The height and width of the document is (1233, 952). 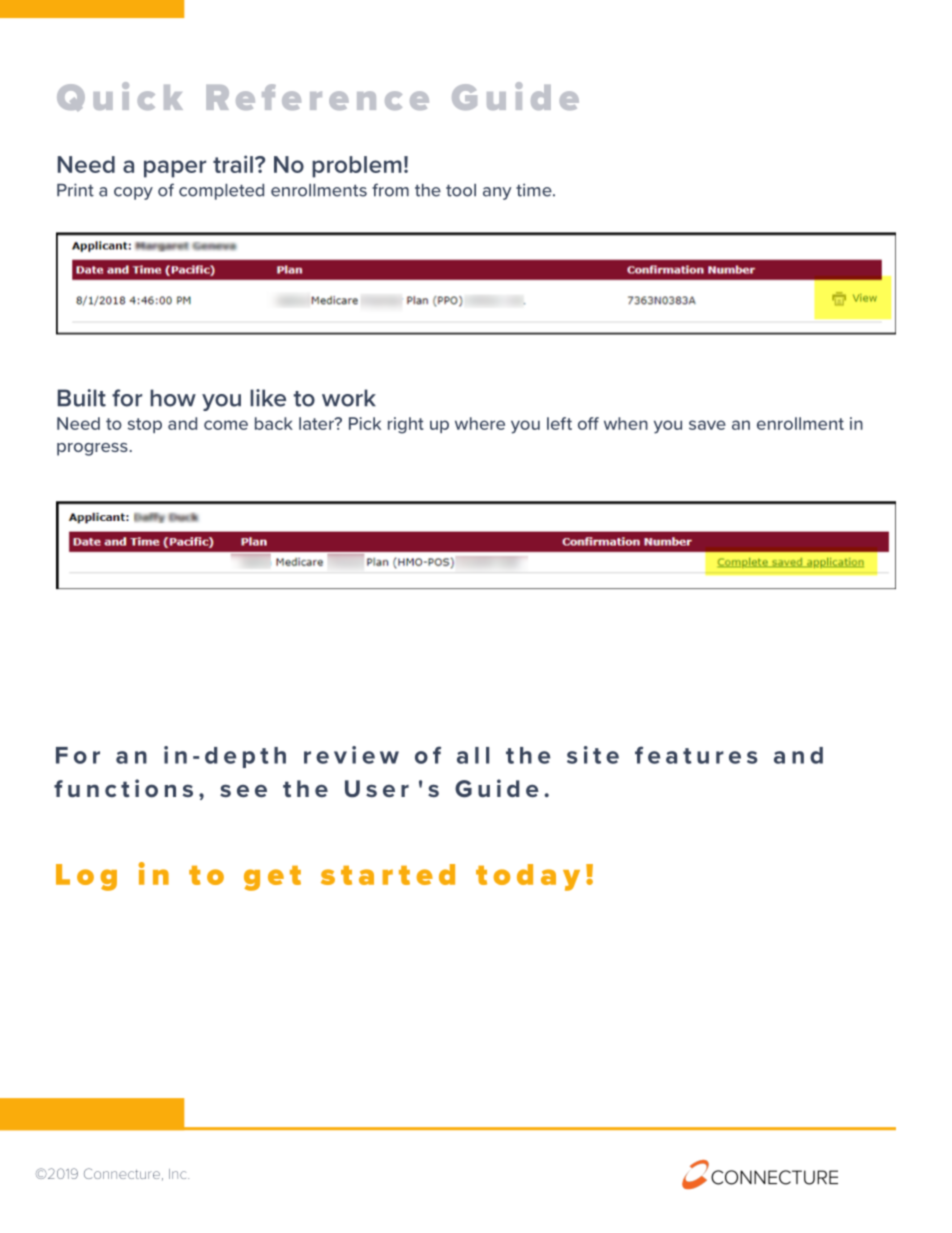 What do you see at coordinates (120, 96) in the document?
I see `Quick` at bounding box center [120, 96].
